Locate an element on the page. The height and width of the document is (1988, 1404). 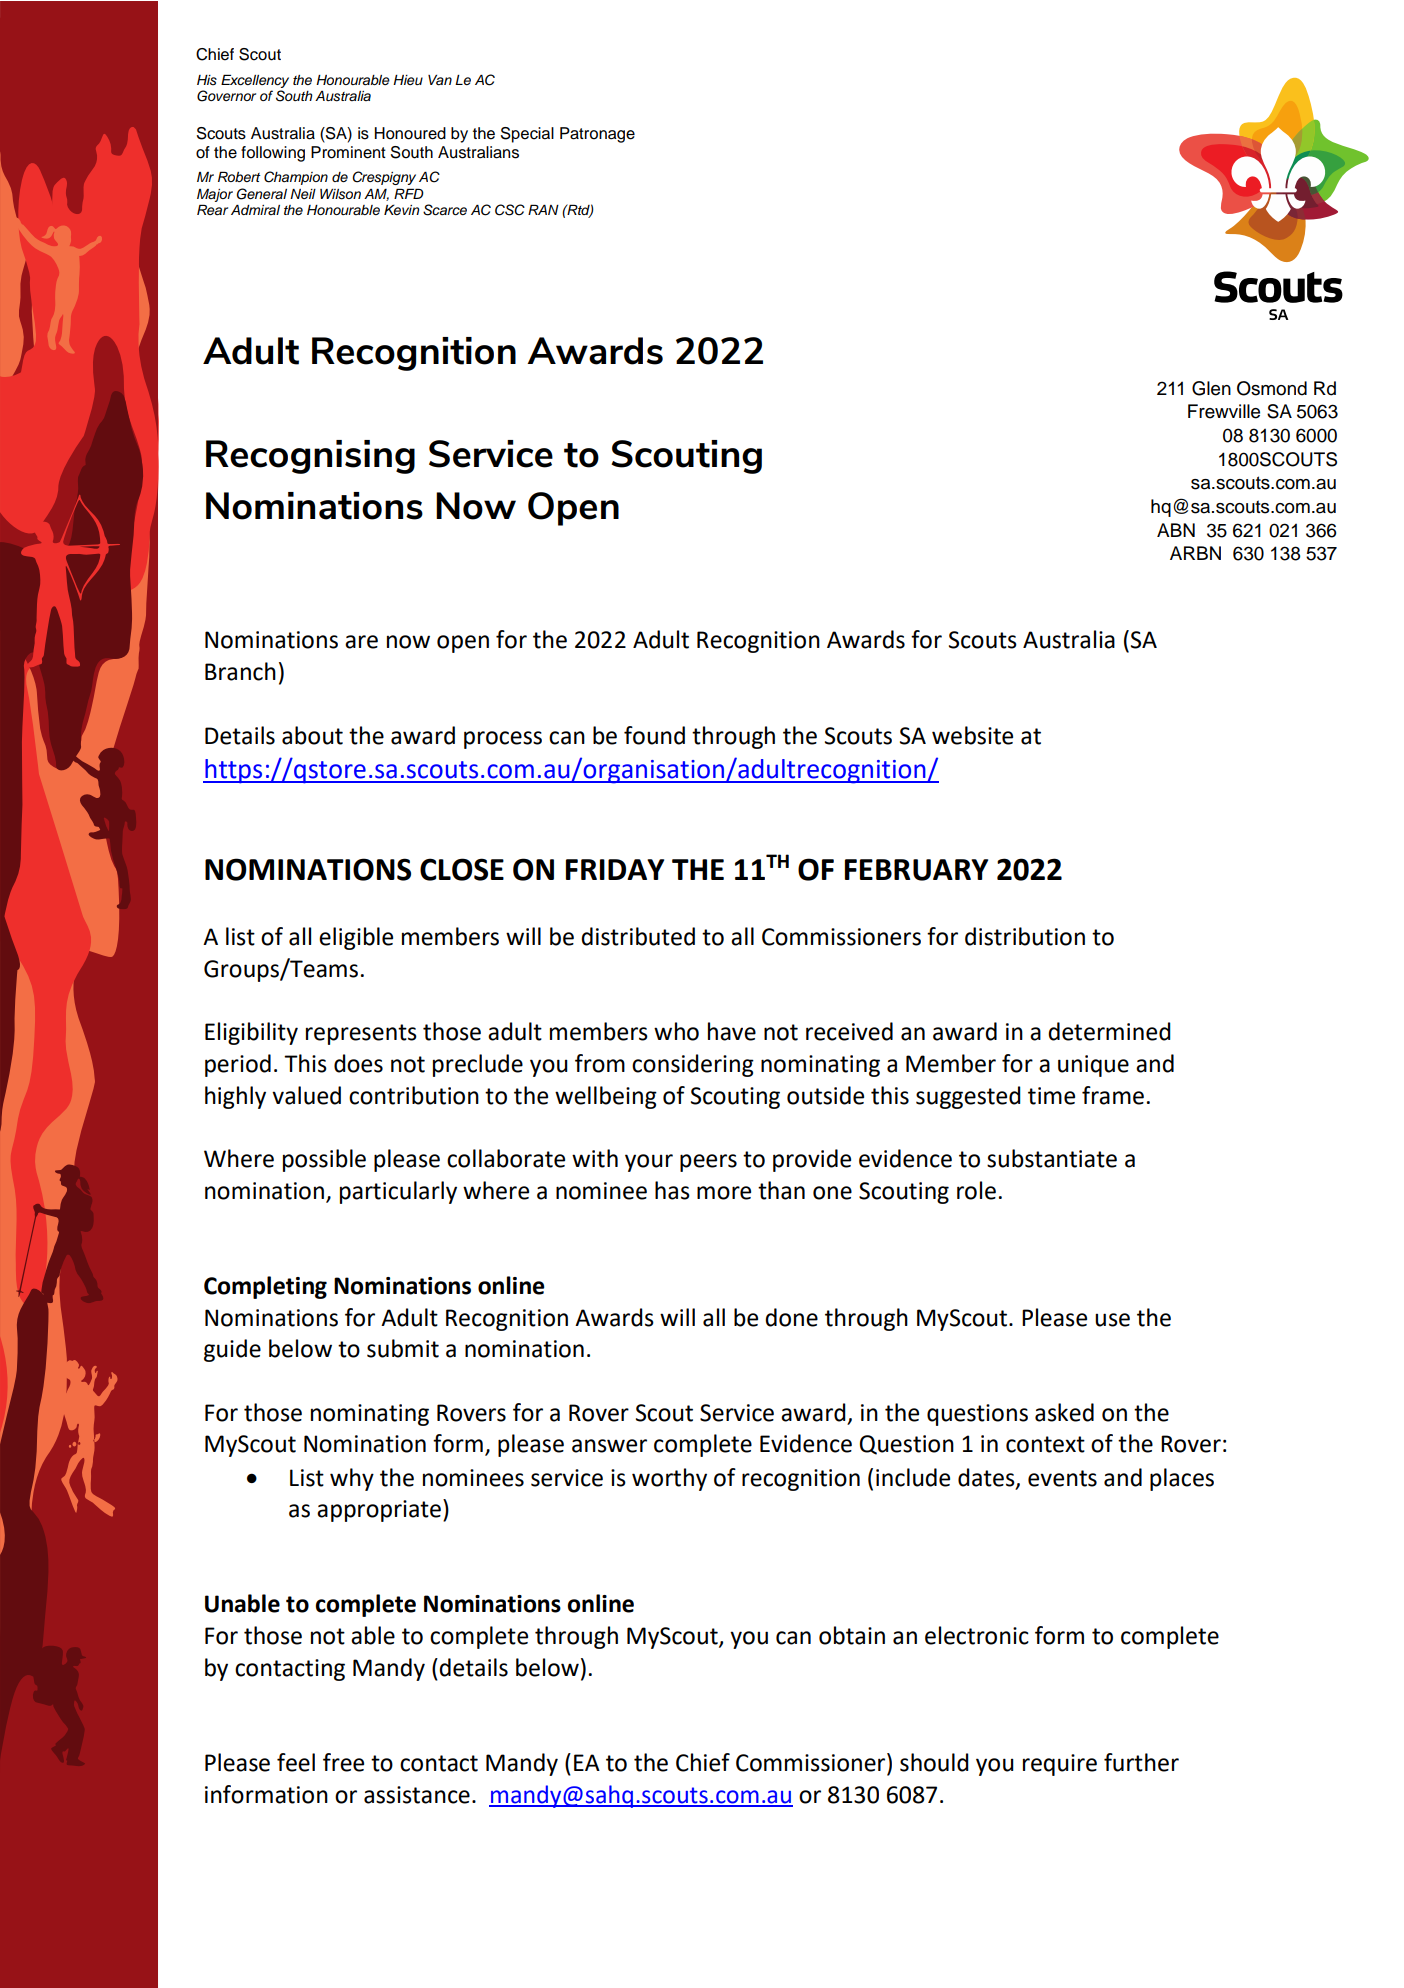
distribution is located at coordinates (1025, 936).
